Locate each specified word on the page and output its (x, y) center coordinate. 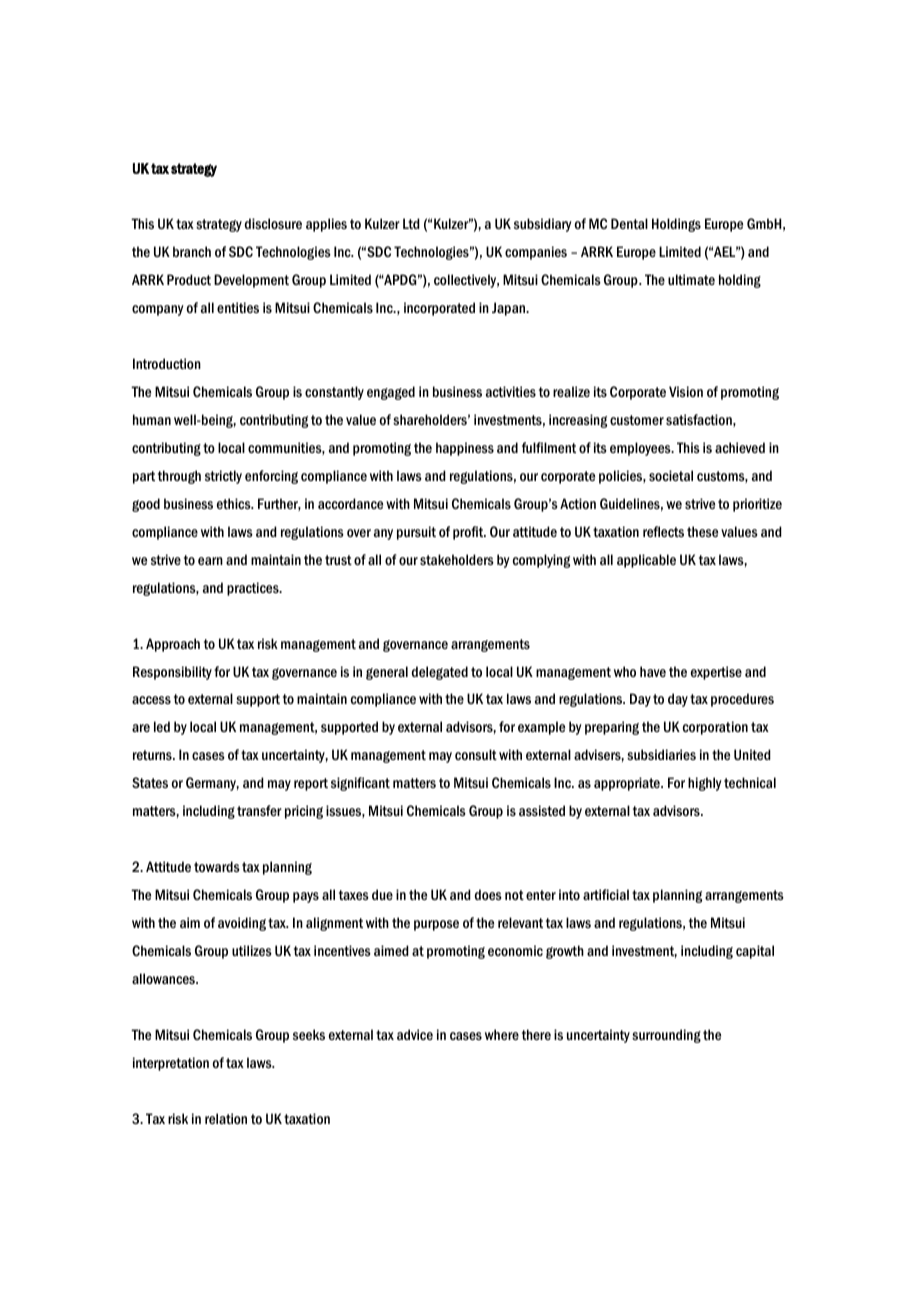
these (702, 531)
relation (226, 1118)
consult (476, 754)
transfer (259, 810)
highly (705, 784)
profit (469, 533)
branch (192, 251)
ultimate (691, 279)
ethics (235, 503)
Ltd (411, 223)
